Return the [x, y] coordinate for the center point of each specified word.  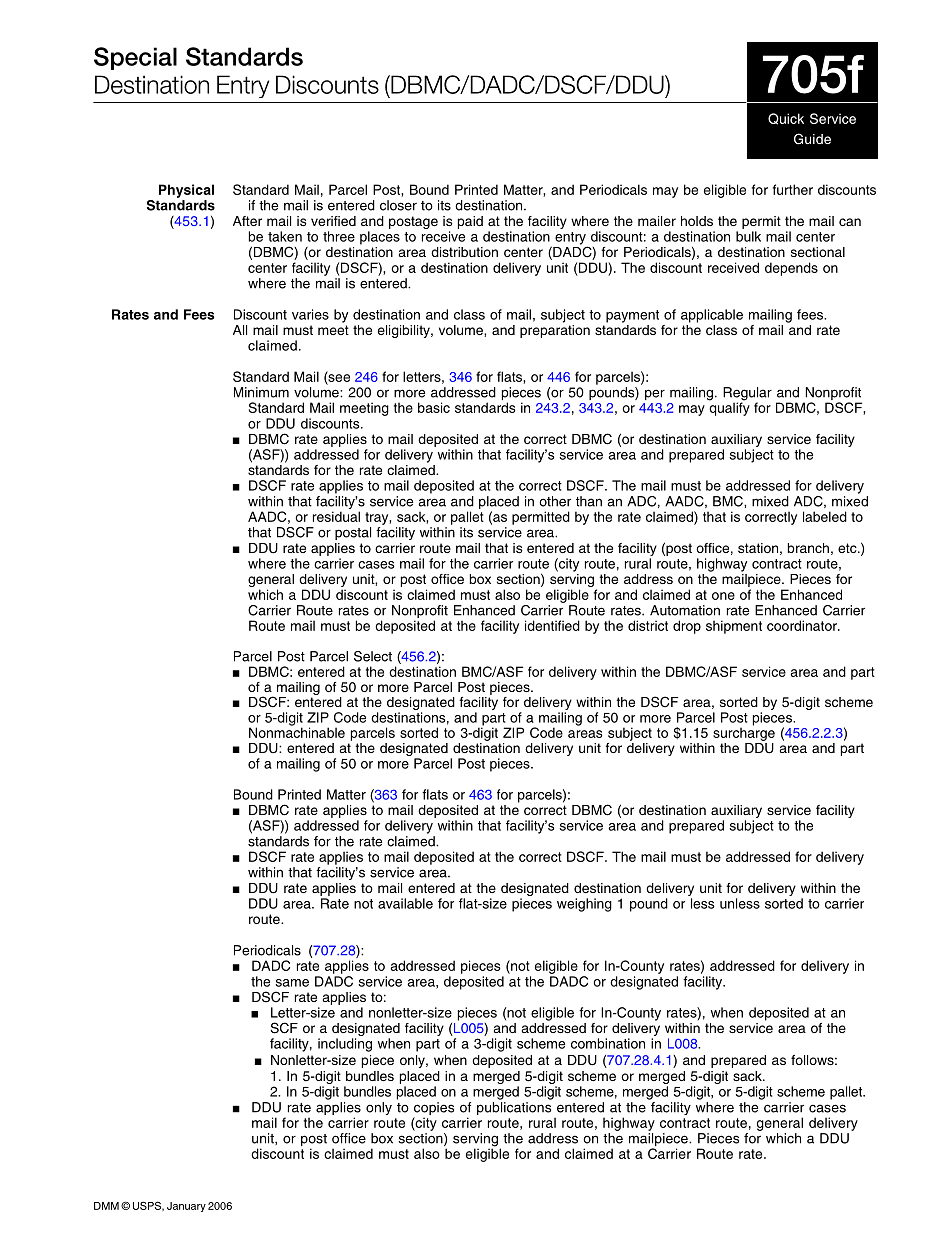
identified [552, 625]
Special [135, 58]
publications [514, 1108]
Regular [747, 395]
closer [398, 205]
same [292, 983]
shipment [734, 627]
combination [608, 1043]
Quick [786, 119]
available [405, 903]
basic [434, 407]
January [186, 1207]
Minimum [261, 392]
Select [373, 656]
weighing [584, 905]
